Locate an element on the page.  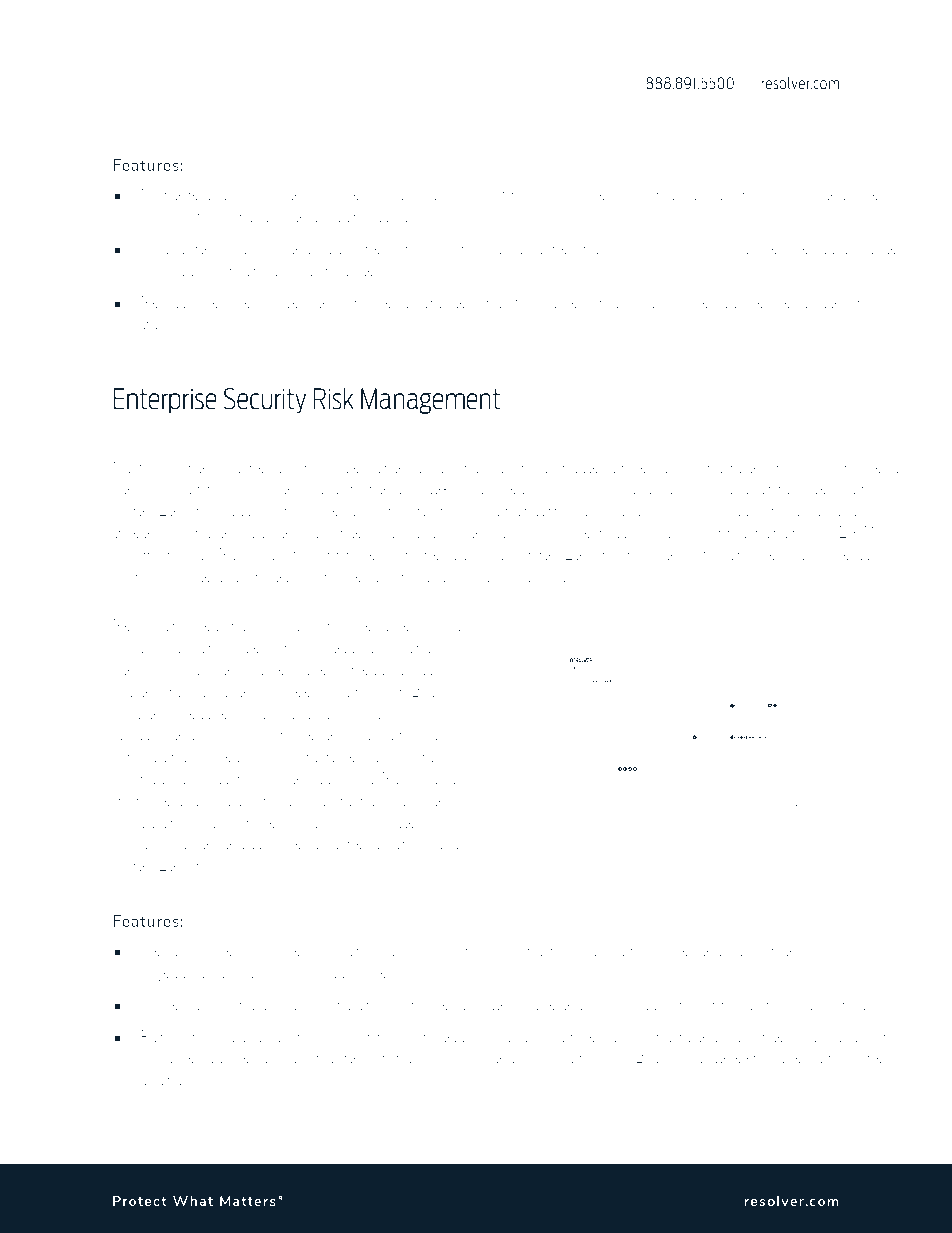
many is located at coordinates (800, 197).
